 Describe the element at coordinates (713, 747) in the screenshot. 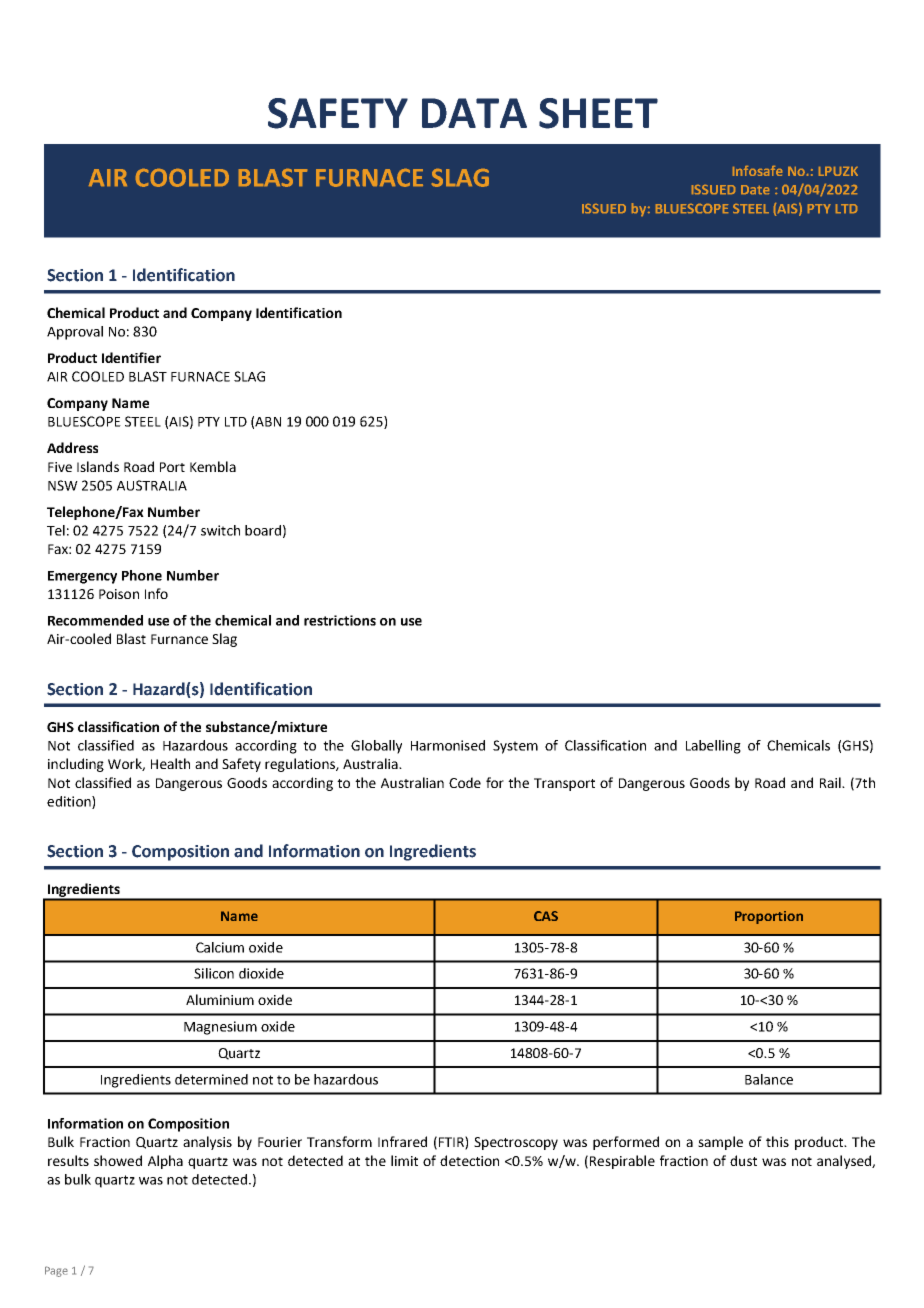

I see `Labelling` at that location.
